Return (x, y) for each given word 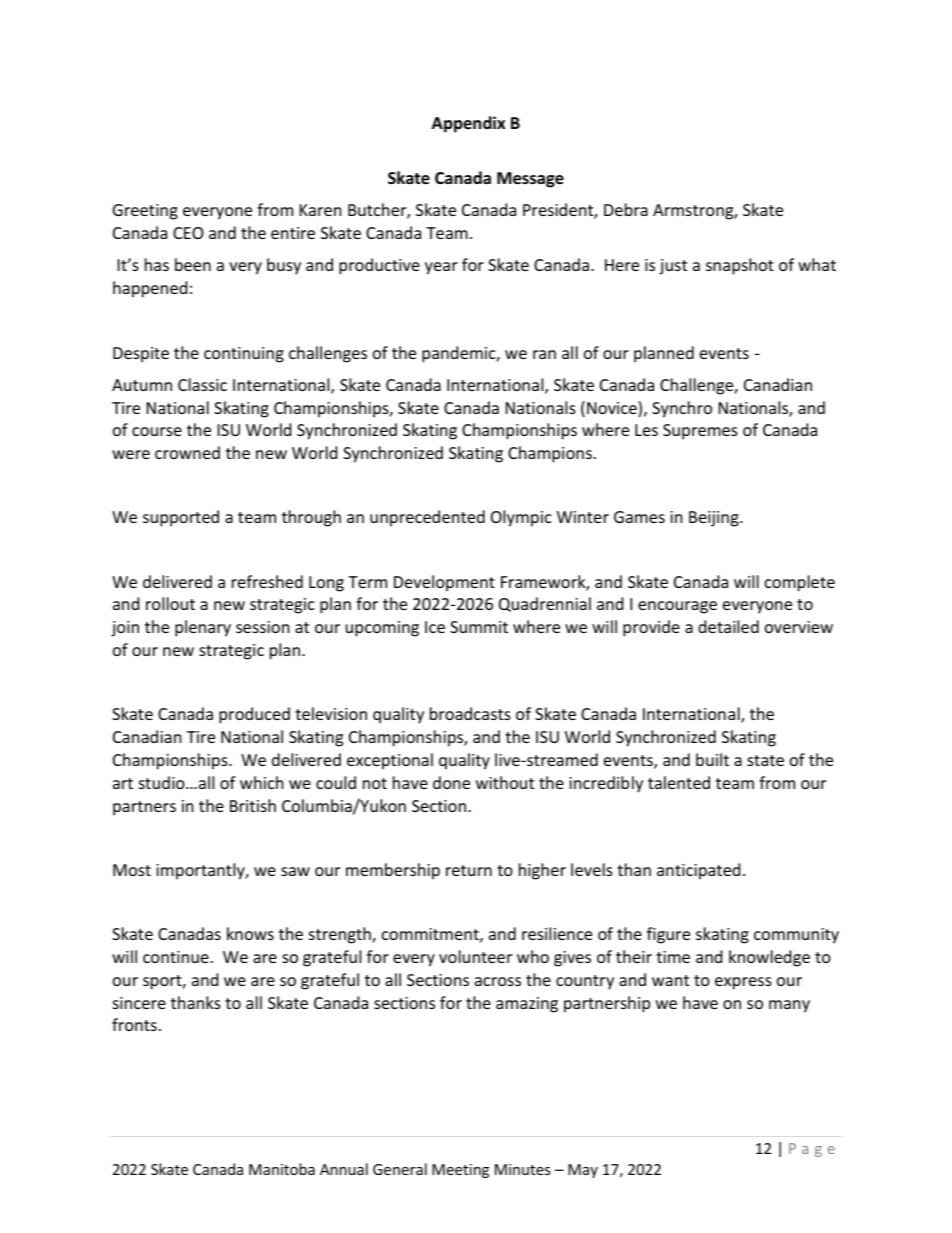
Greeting (145, 212)
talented (679, 782)
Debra (626, 209)
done (451, 782)
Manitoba (282, 1169)
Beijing (715, 519)
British (253, 805)
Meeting (460, 1171)
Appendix (468, 124)
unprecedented (427, 518)
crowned (187, 452)
